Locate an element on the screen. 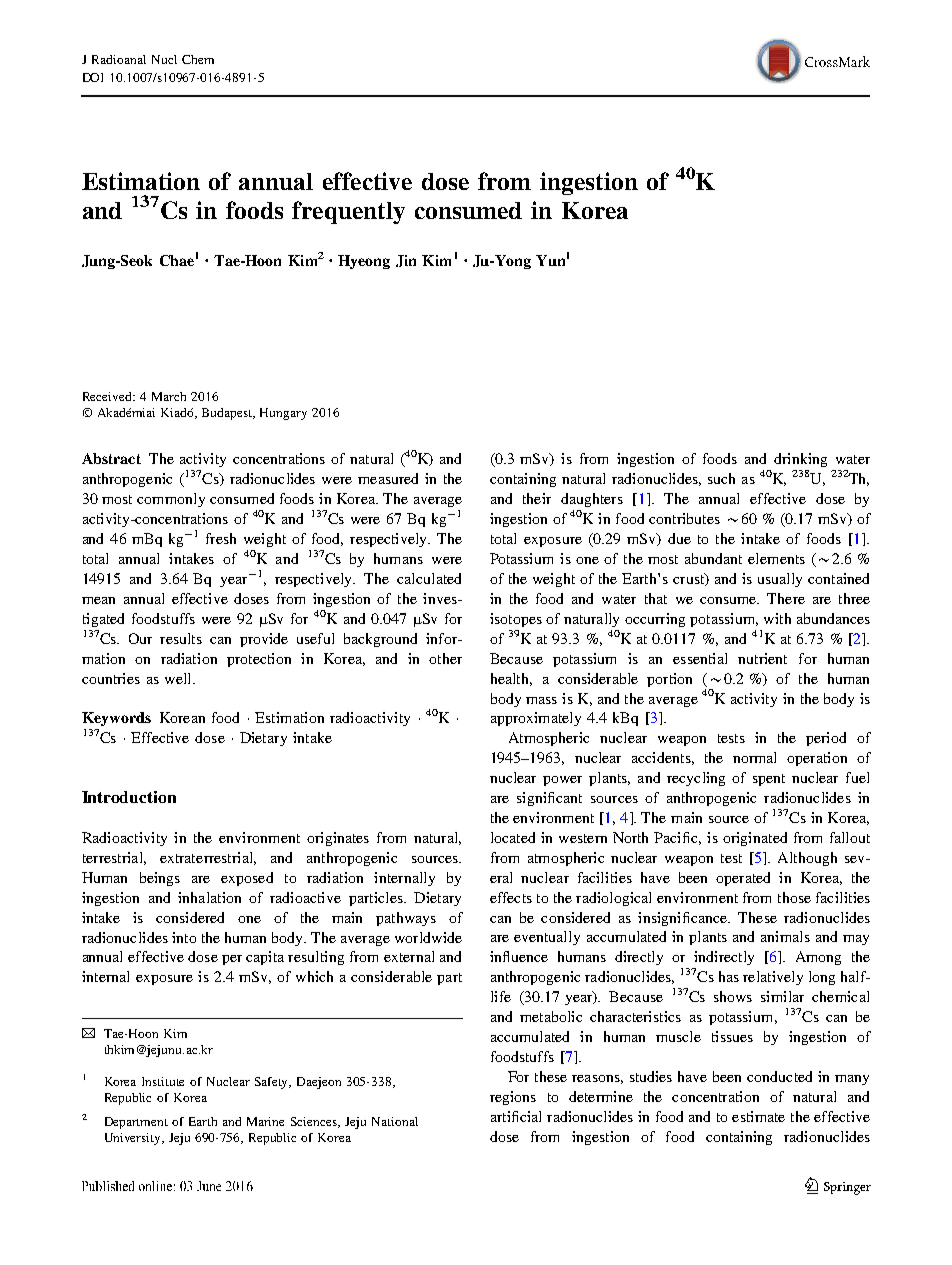 This screenshot has height=1265, width=952. DOI is located at coordinates (93, 77).
